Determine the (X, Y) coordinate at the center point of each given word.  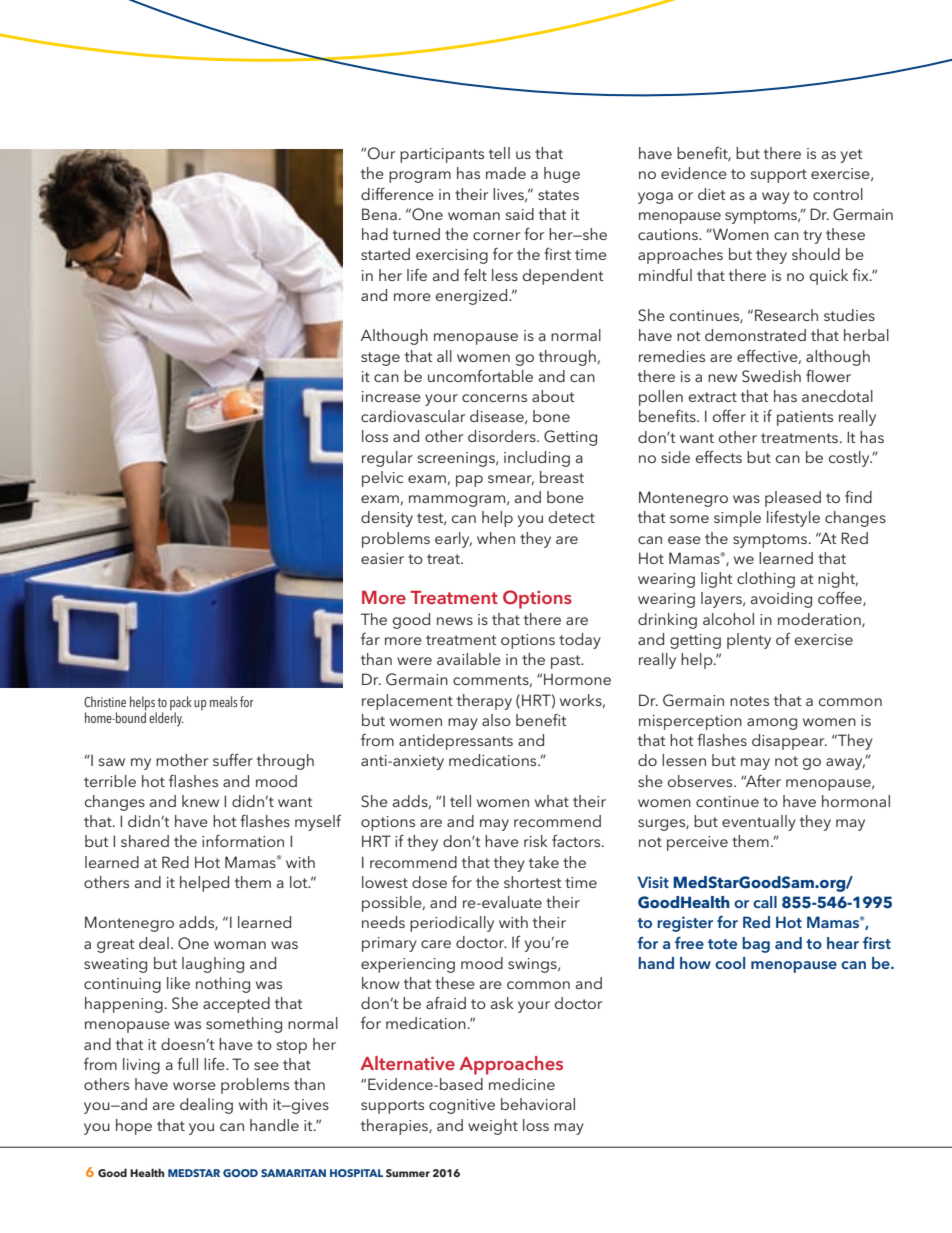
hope (134, 1127)
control (838, 194)
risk (536, 841)
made (506, 173)
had (375, 234)
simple (737, 519)
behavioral (538, 1104)
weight (493, 1127)
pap (469, 481)
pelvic (382, 479)
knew (200, 801)
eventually (759, 823)
